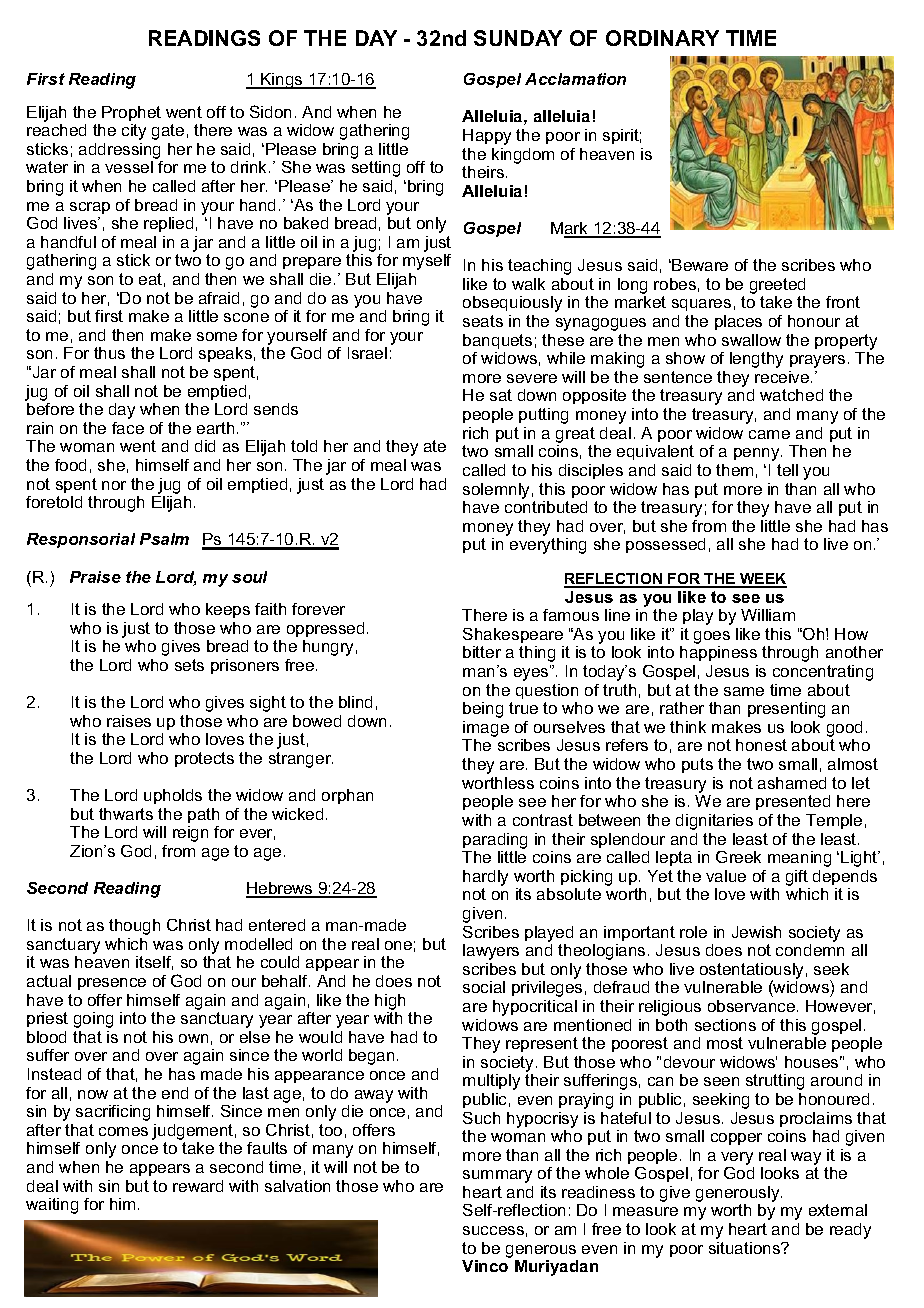 This screenshot has width=924, height=1308. Describe the element at coordinates (662, 38) in the screenshot. I see `ORDINARY` at that location.
